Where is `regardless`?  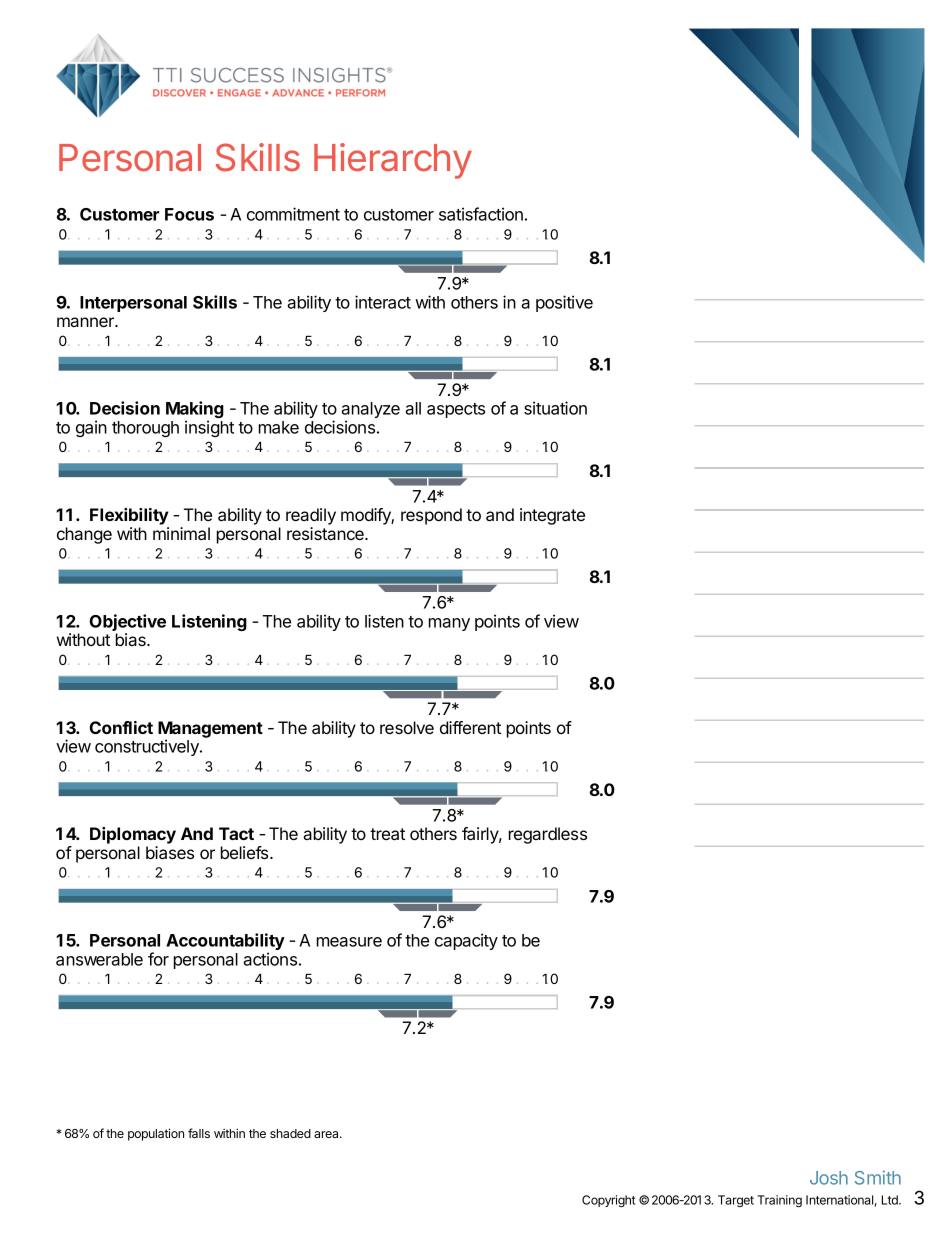 regardless is located at coordinates (548, 835).
